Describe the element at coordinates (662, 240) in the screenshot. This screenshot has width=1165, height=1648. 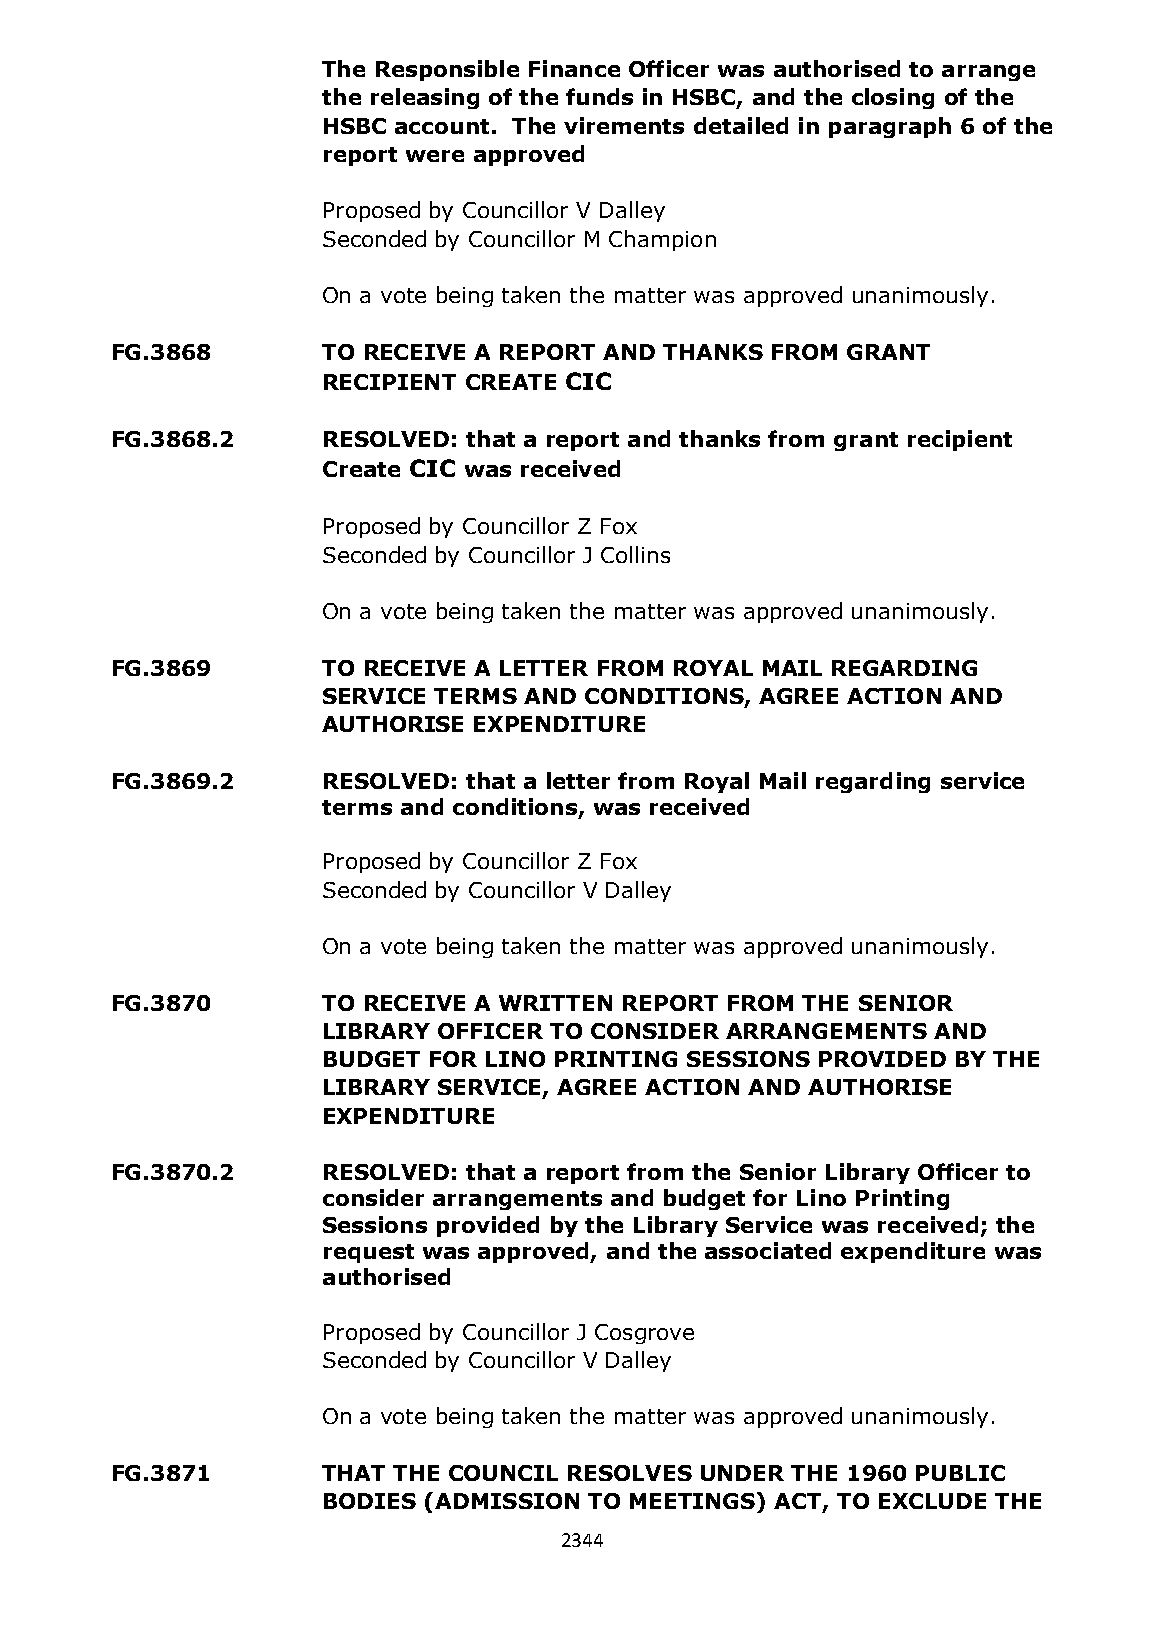
I see `Champion` at that location.
